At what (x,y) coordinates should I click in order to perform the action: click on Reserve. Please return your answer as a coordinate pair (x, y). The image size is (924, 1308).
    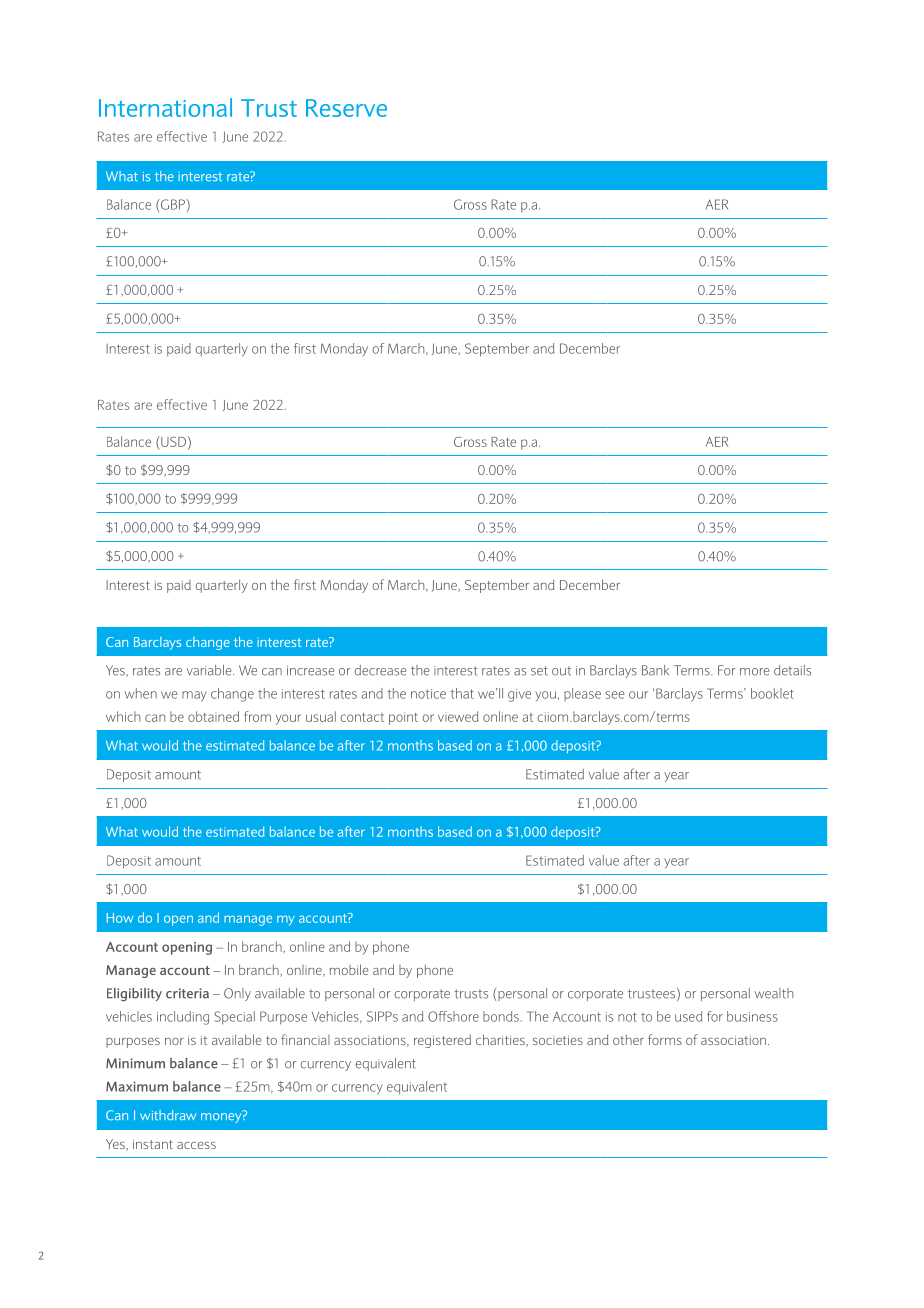
    Looking at the image, I should click on (346, 108).
